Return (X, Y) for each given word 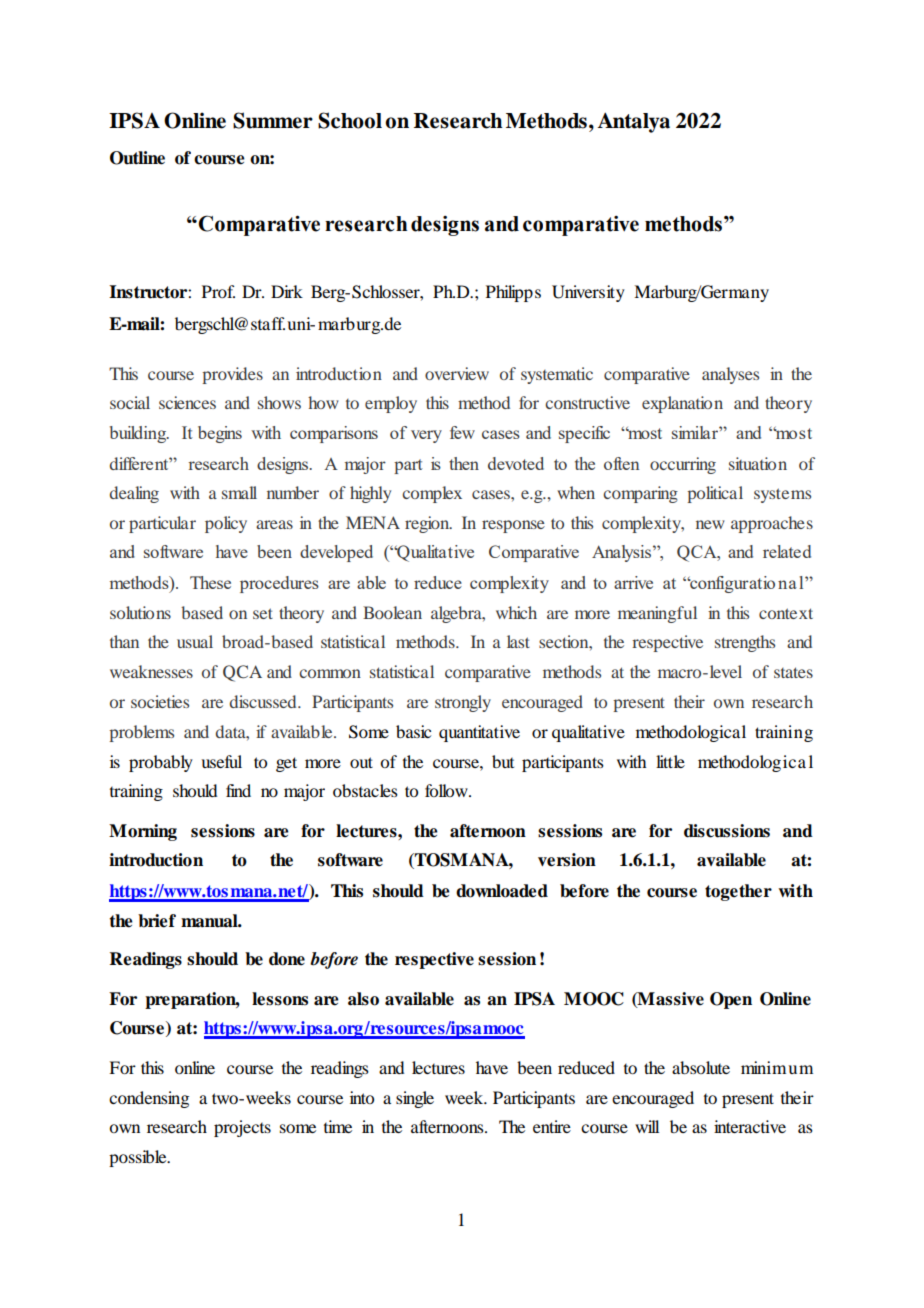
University (588, 293)
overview (457, 373)
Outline (137, 158)
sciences (187, 402)
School (350, 120)
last (518, 641)
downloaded (502, 891)
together (738, 892)
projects (242, 1128)
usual (195, 641)
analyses (730, 375)
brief (157, 921)
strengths (745, 643)
